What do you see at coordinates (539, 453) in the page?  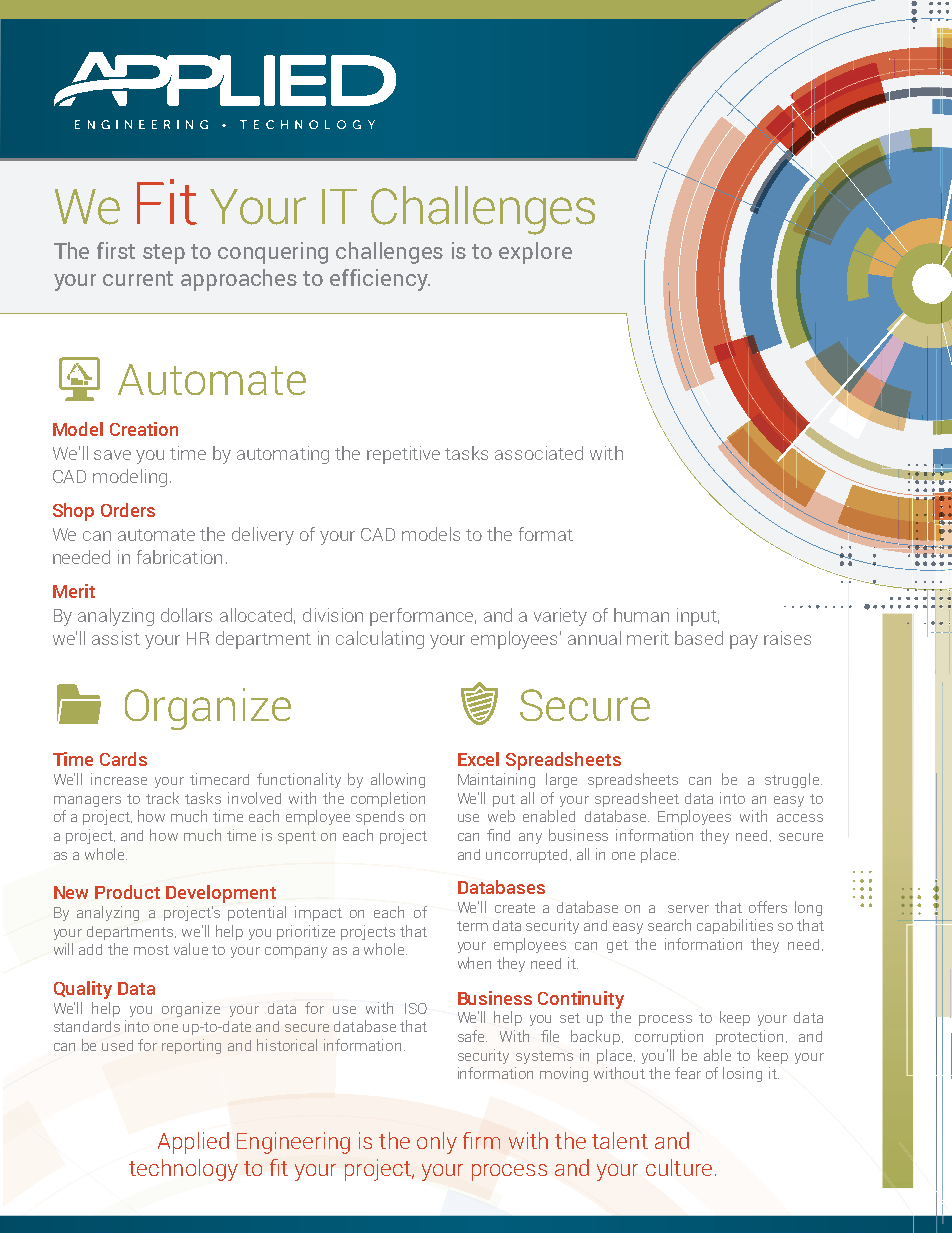 I see `associated` at bounding box center [539, 453].
